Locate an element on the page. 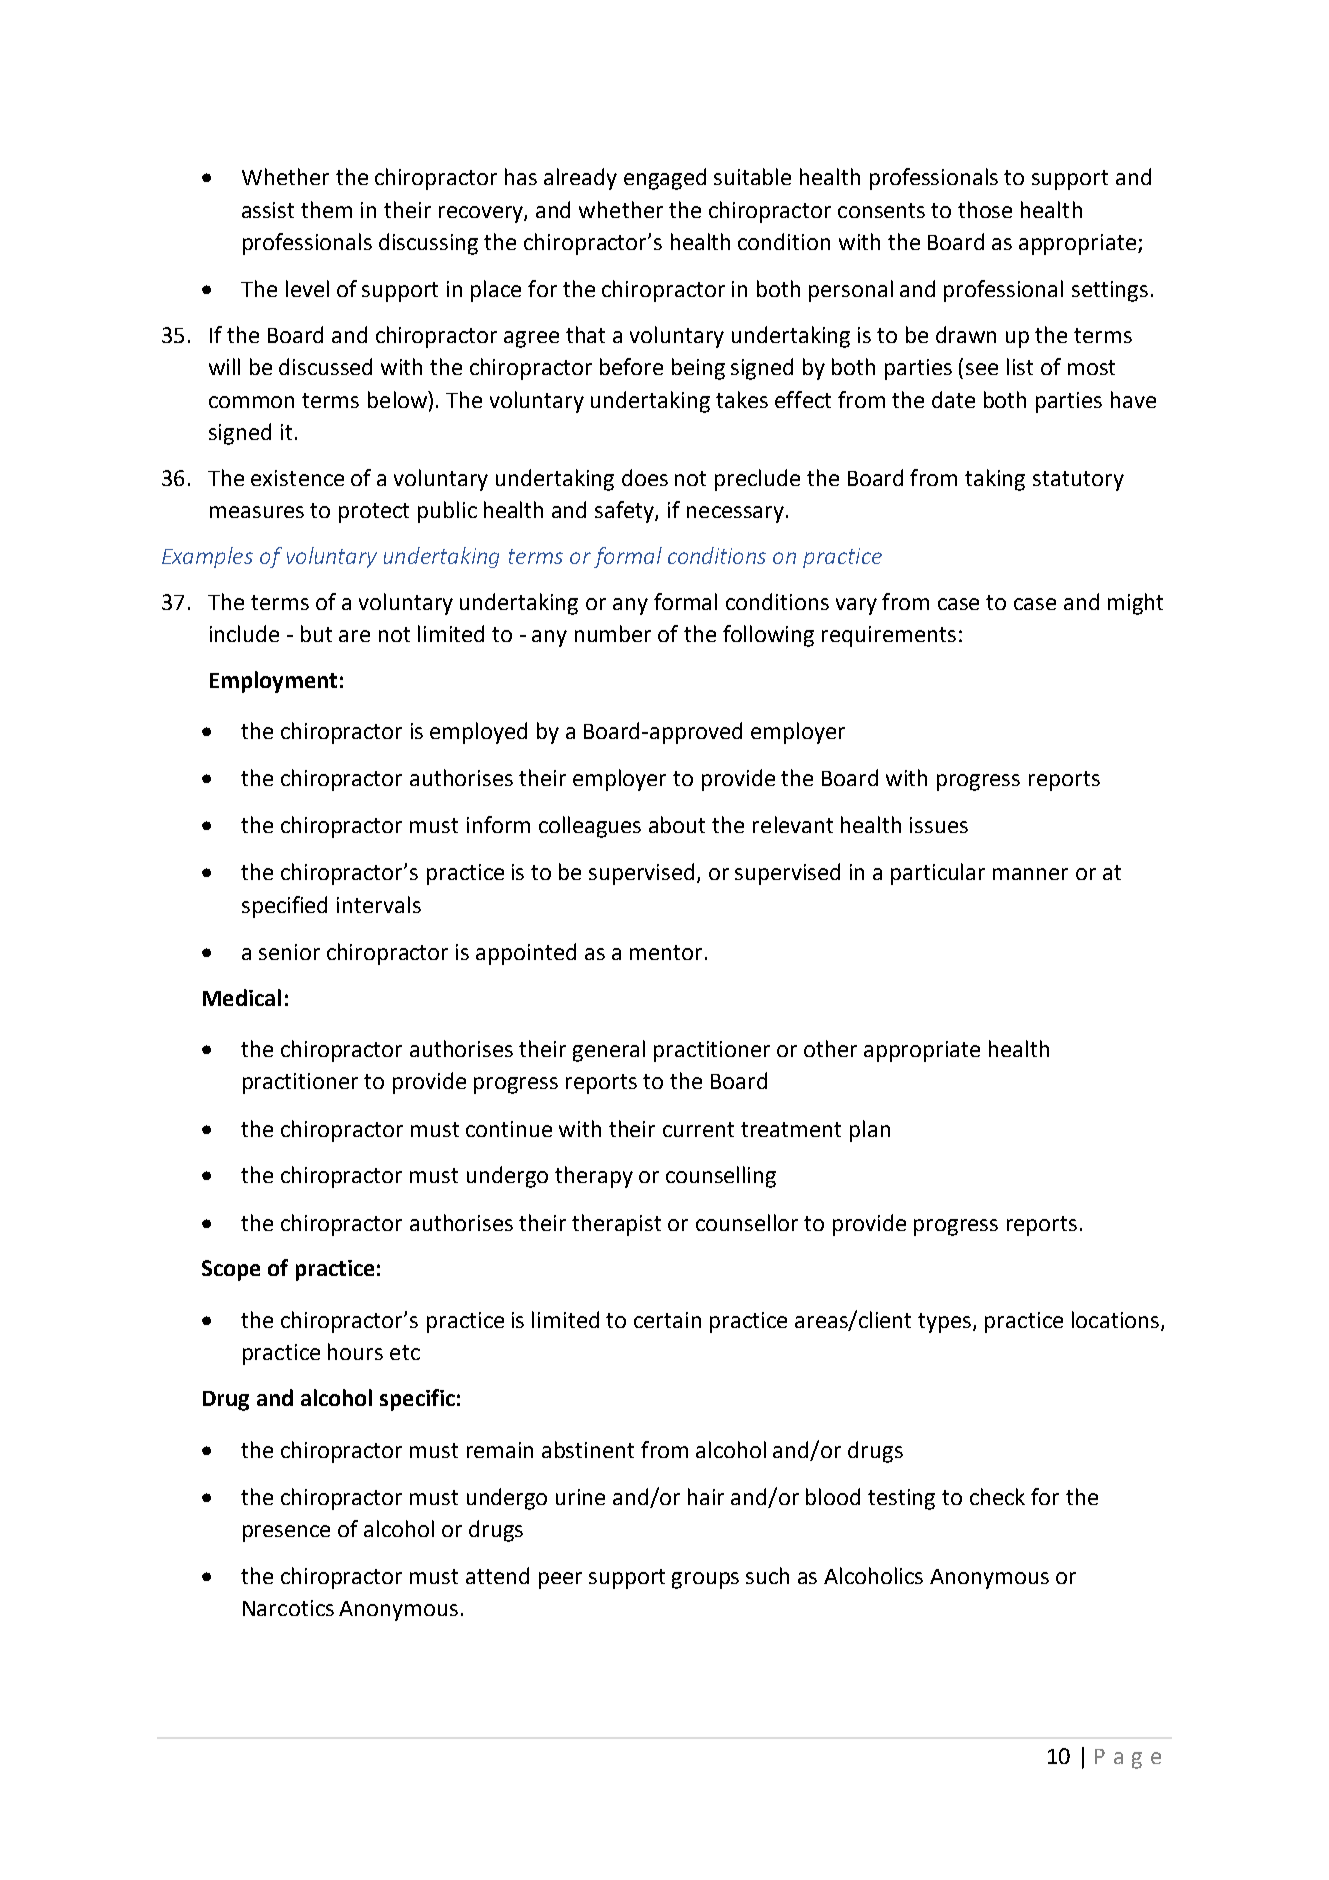  might is located at coordinates (1135, 604).
